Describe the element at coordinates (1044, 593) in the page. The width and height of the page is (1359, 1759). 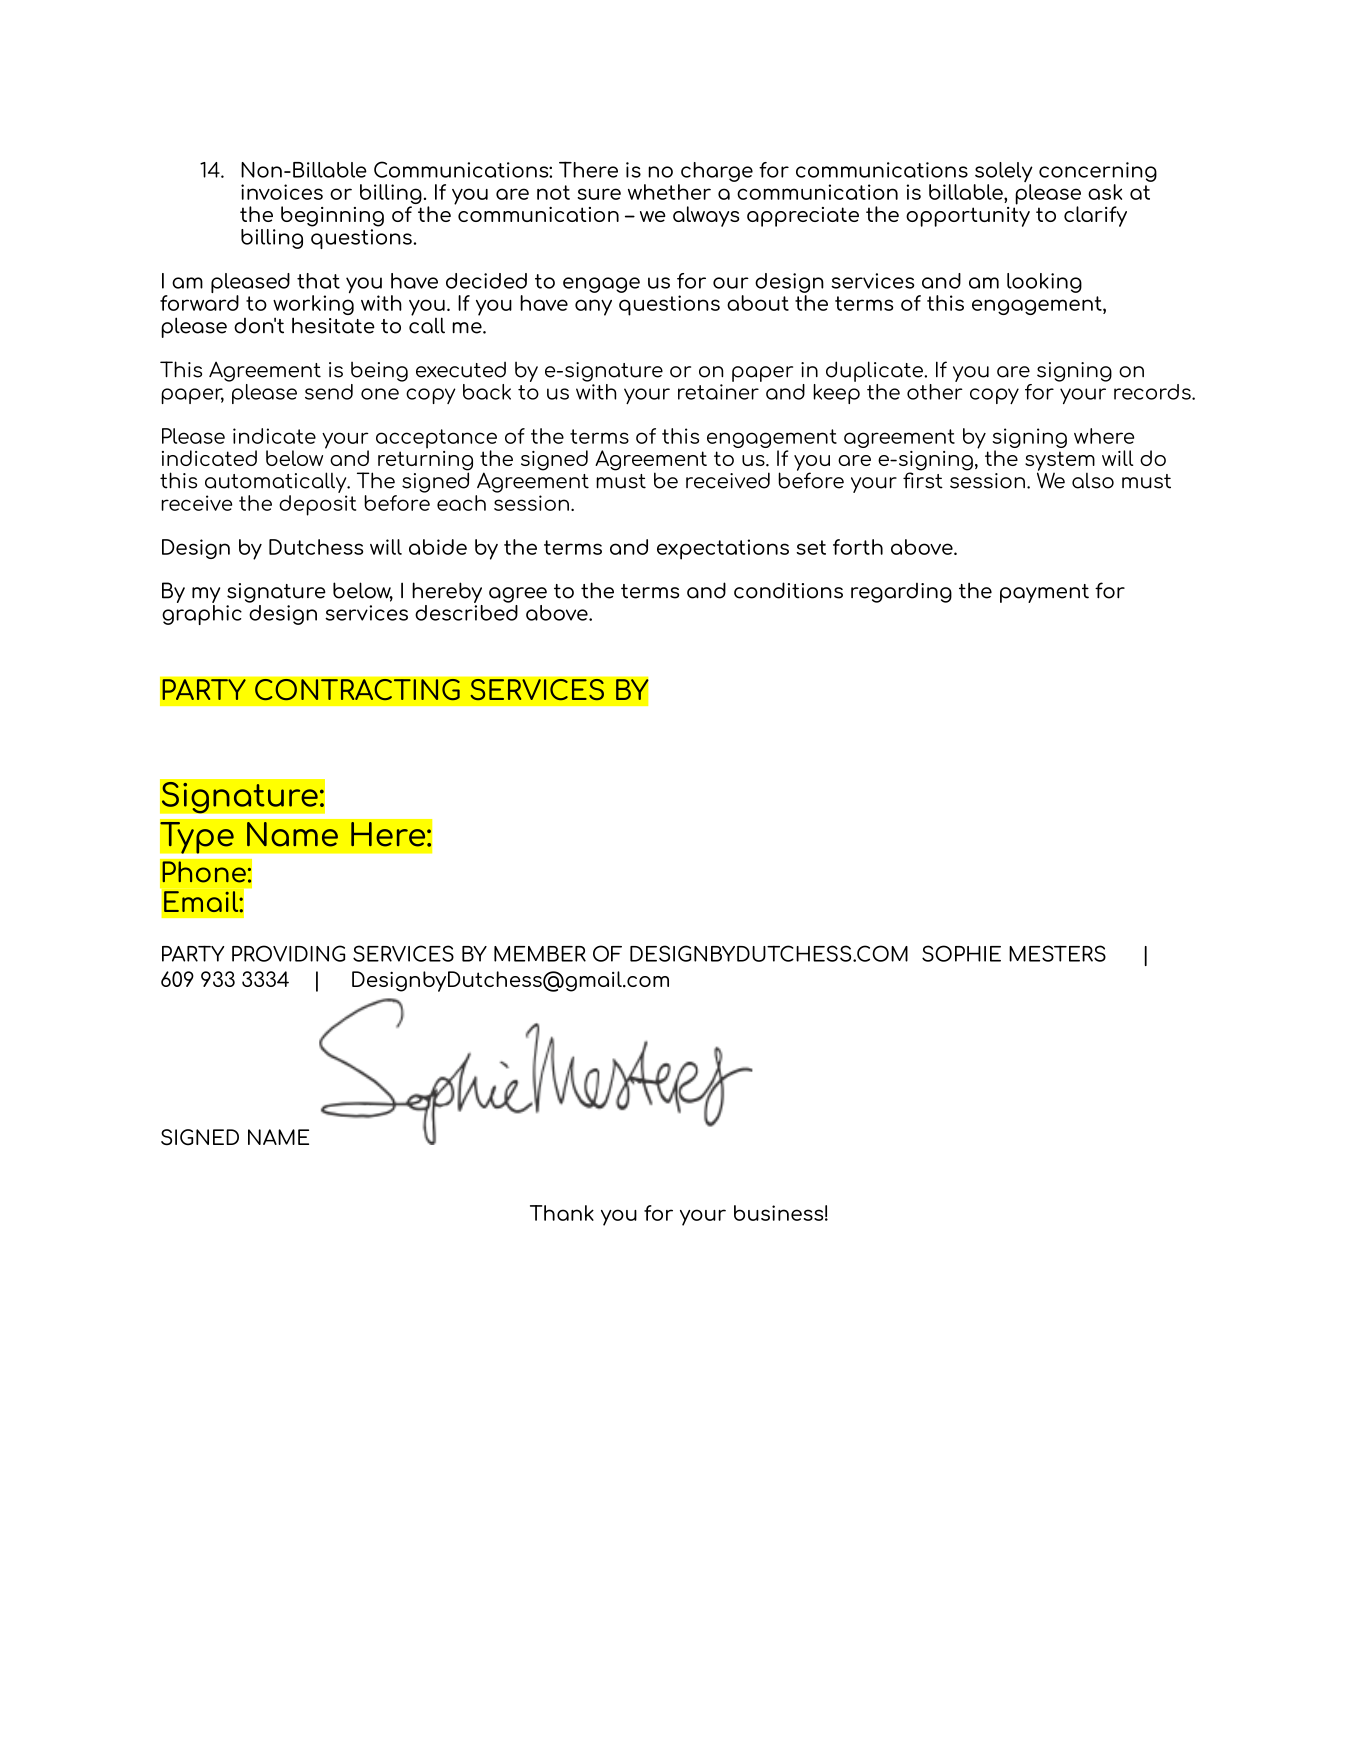
I see `payment` at that location.
